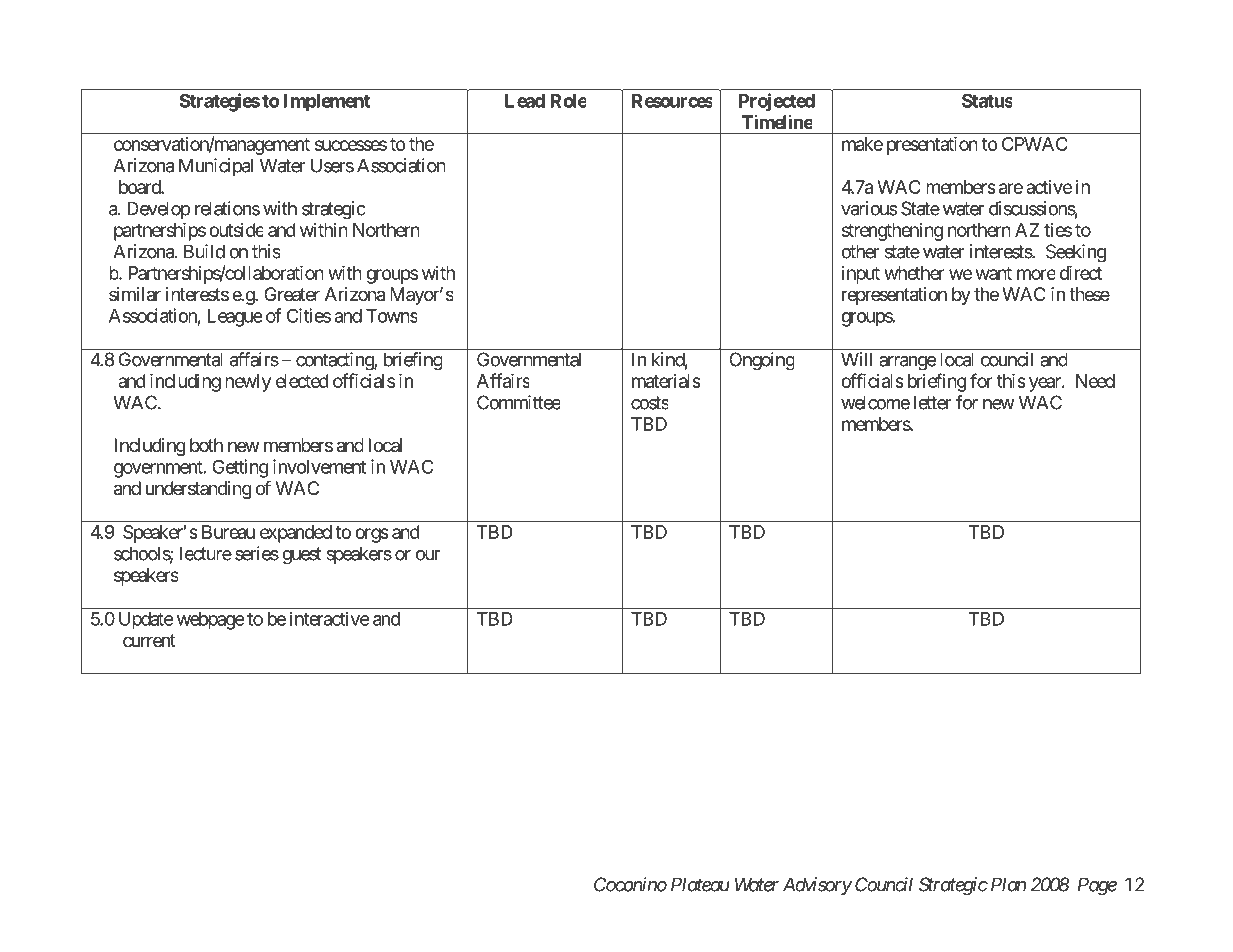  Describe the element at coordinates (568, 101) in the page. I see `Role` at that location.
